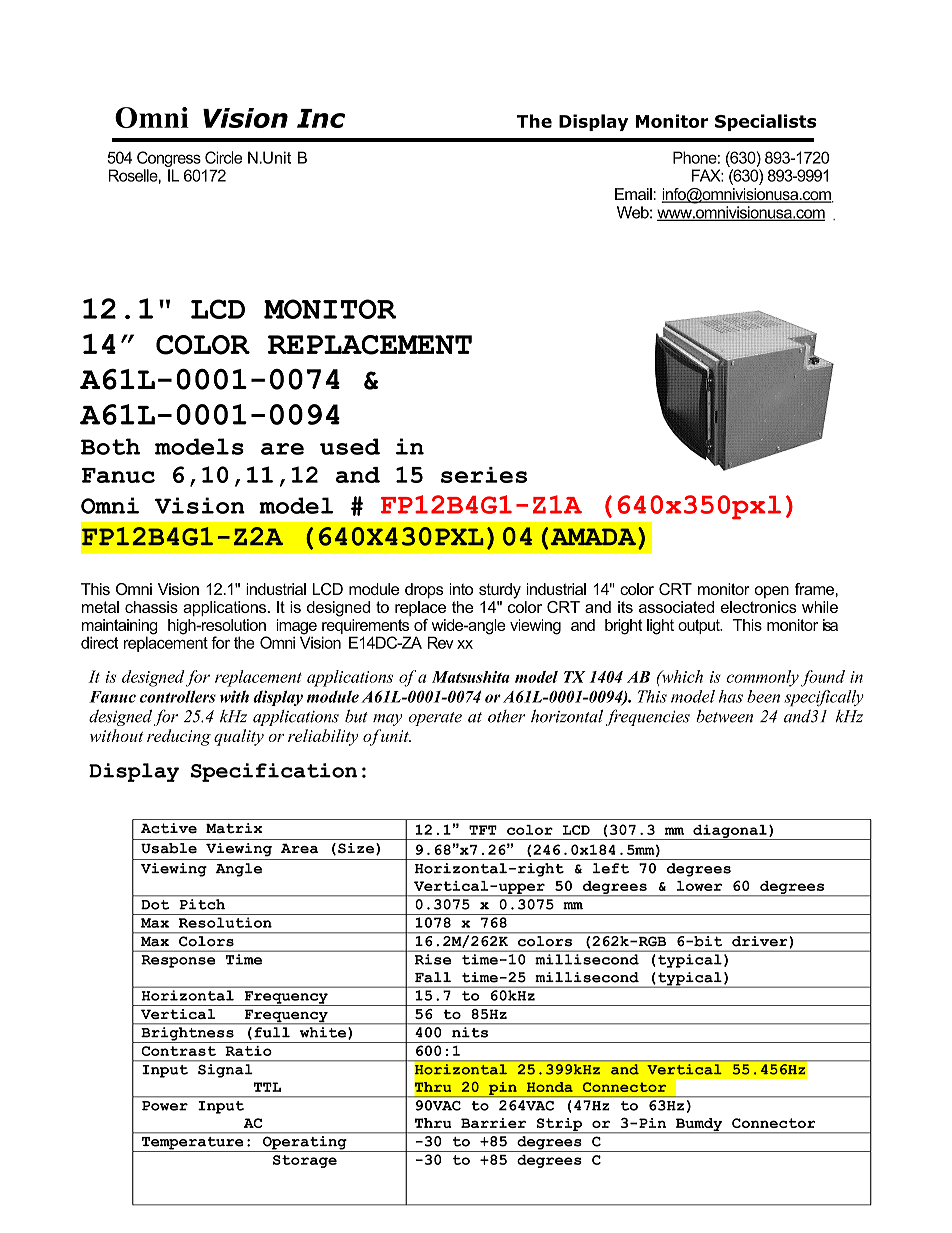 Image resolution: width=952 pixels, height=1233 pixels. Describe the element at coordinates (766, 122) in the screenshot. I see `Specialists` at that location.
